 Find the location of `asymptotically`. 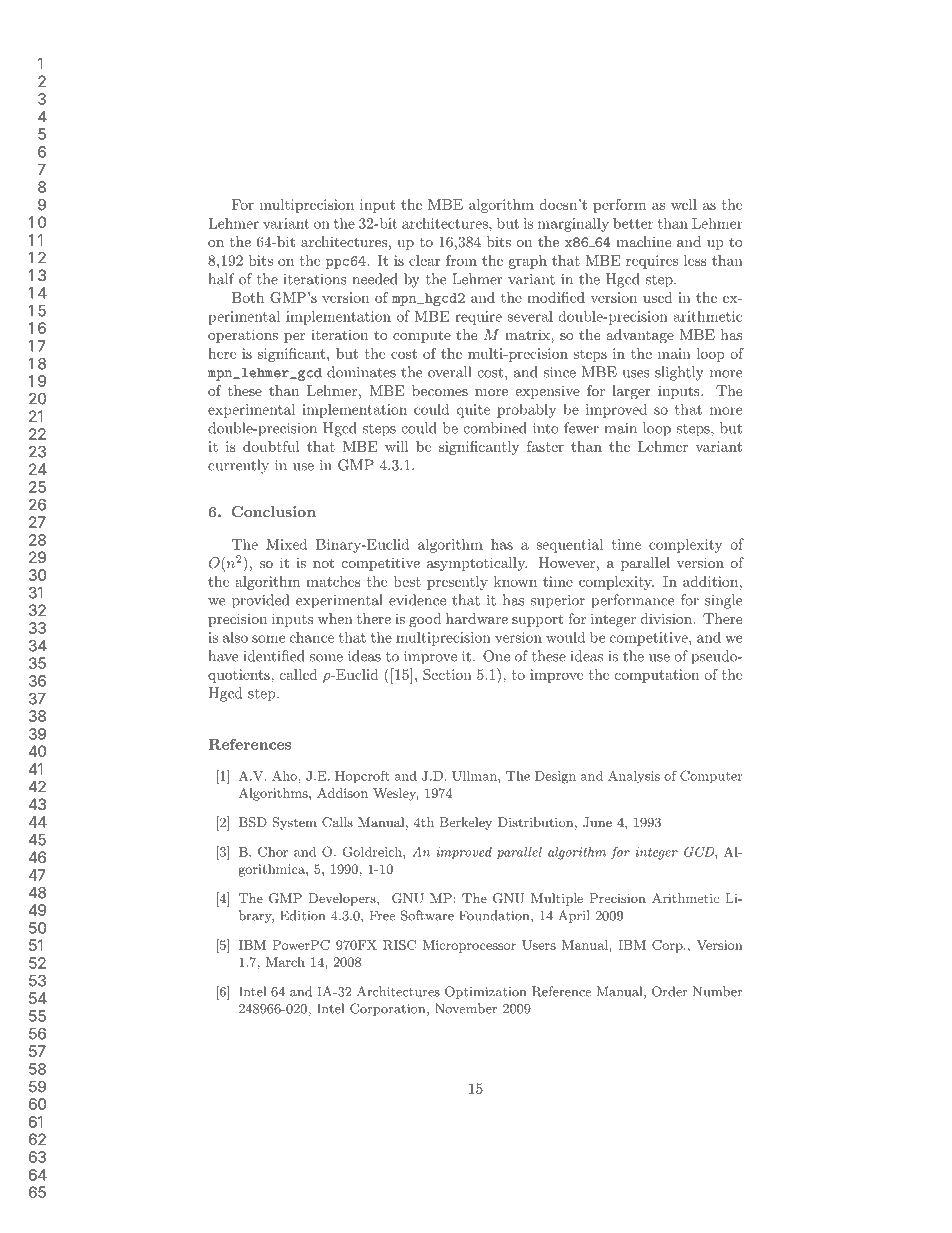

asymptotically is located at coordinates (477, 564).
